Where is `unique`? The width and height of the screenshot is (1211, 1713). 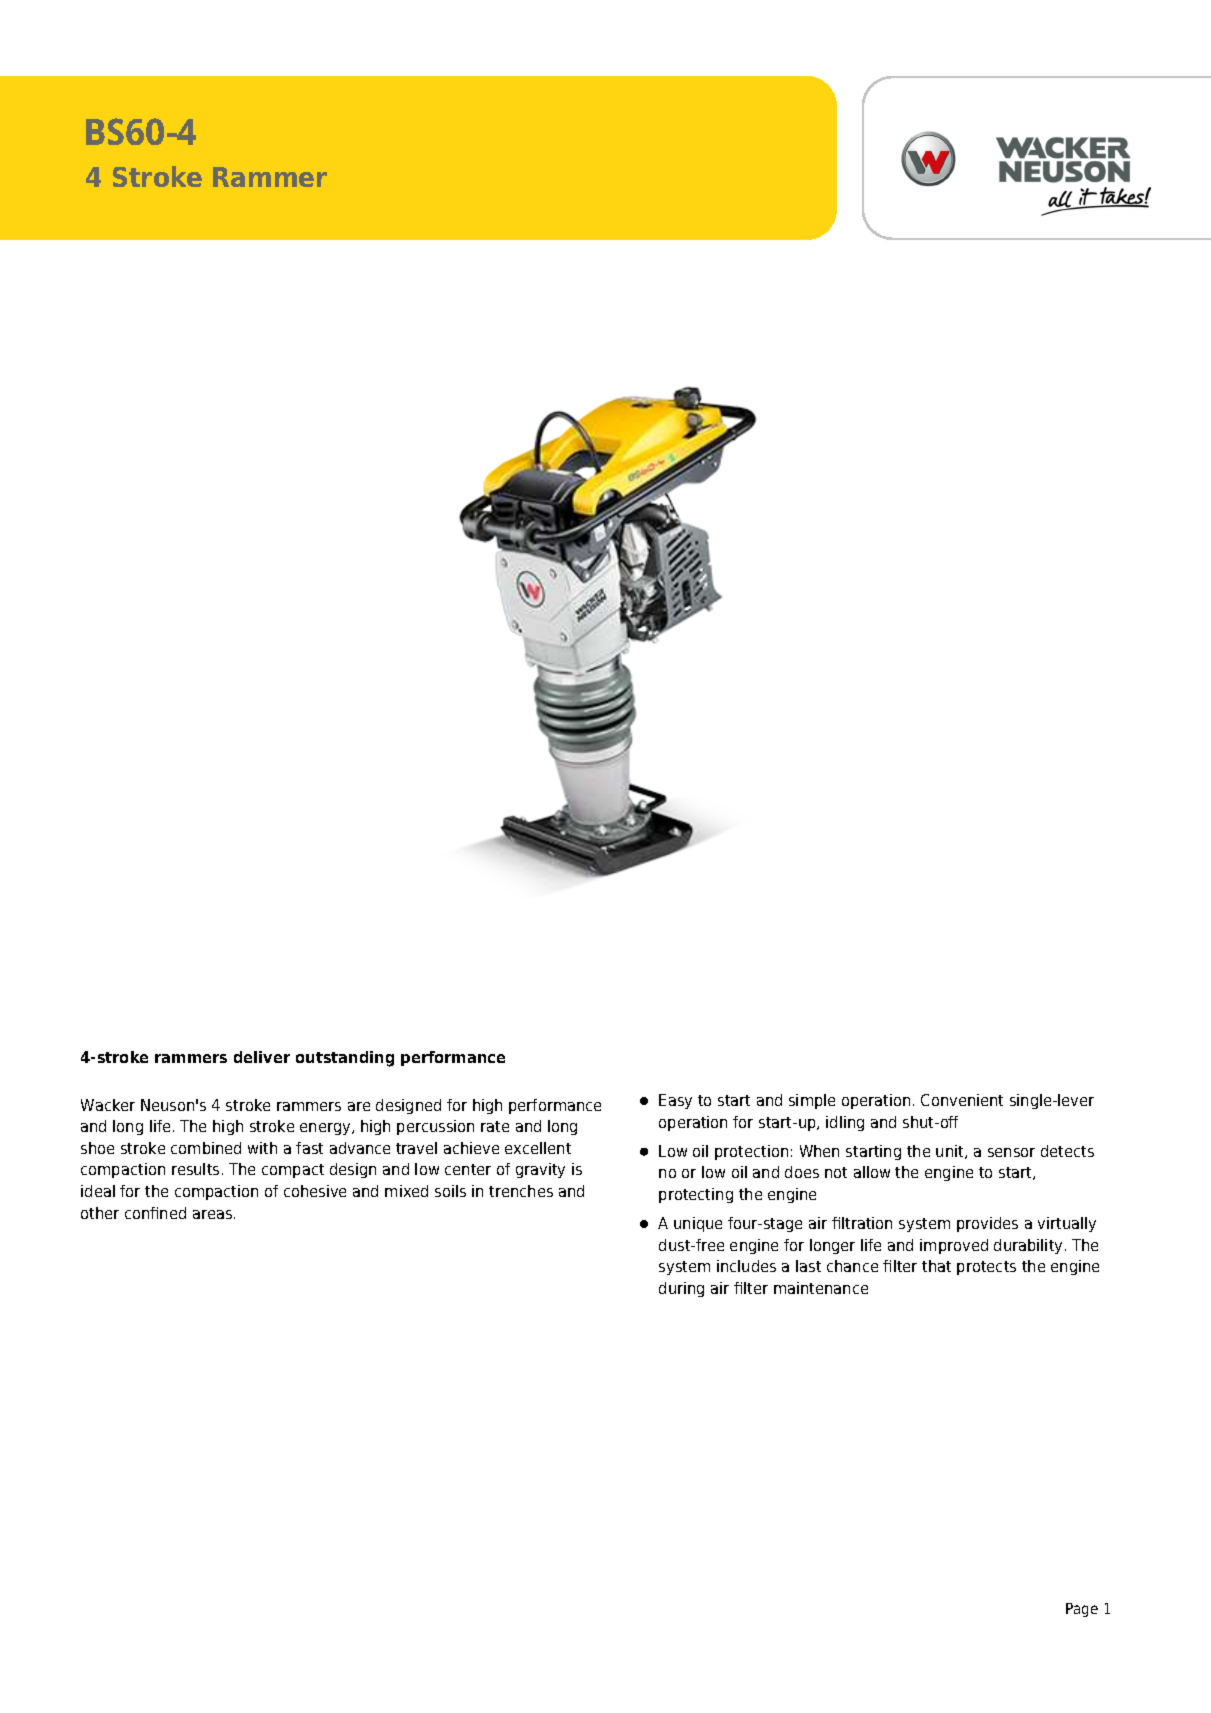 unique is located at coordinates (698, 1224).
